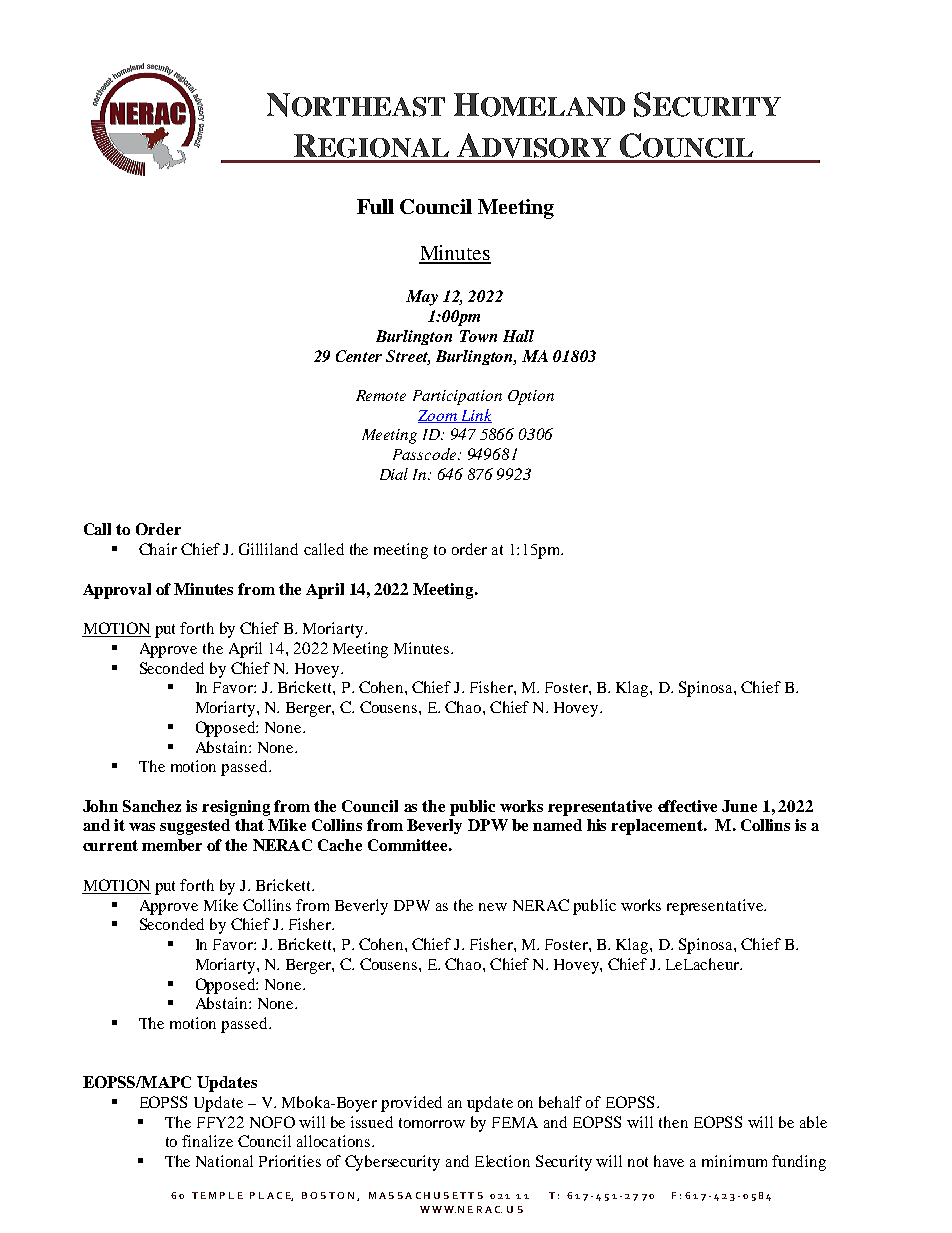 Image resolution: width=952 pixels, height=1233 pixels. Describe the element at coordinates (658, 827) in the document. I see `replacement` at that location.
